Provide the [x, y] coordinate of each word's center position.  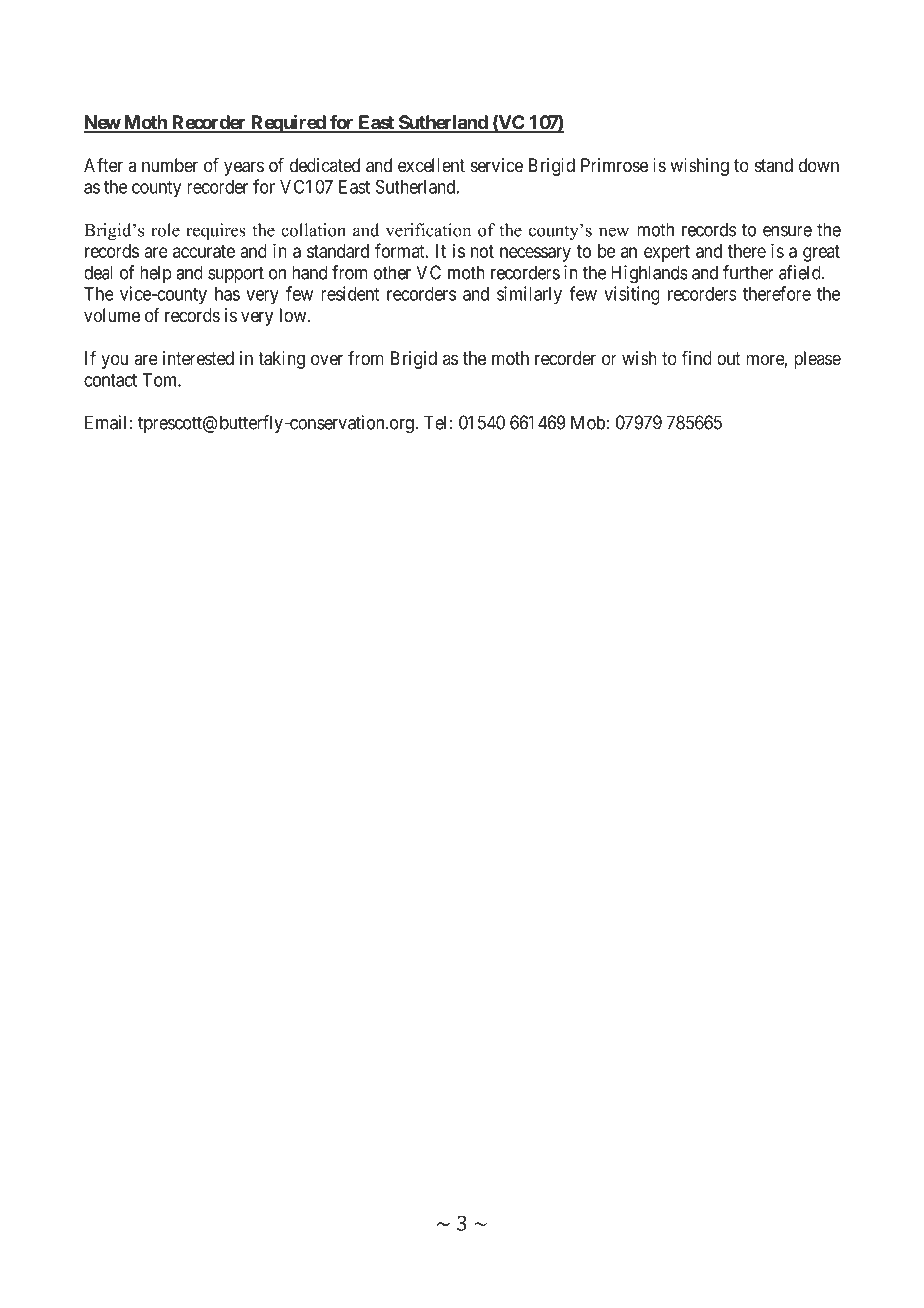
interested [198, 358]
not [482, 251]
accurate [204, 251]
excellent [431, 165]
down [819, 165]
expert [667, 253]
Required [288, 124]
